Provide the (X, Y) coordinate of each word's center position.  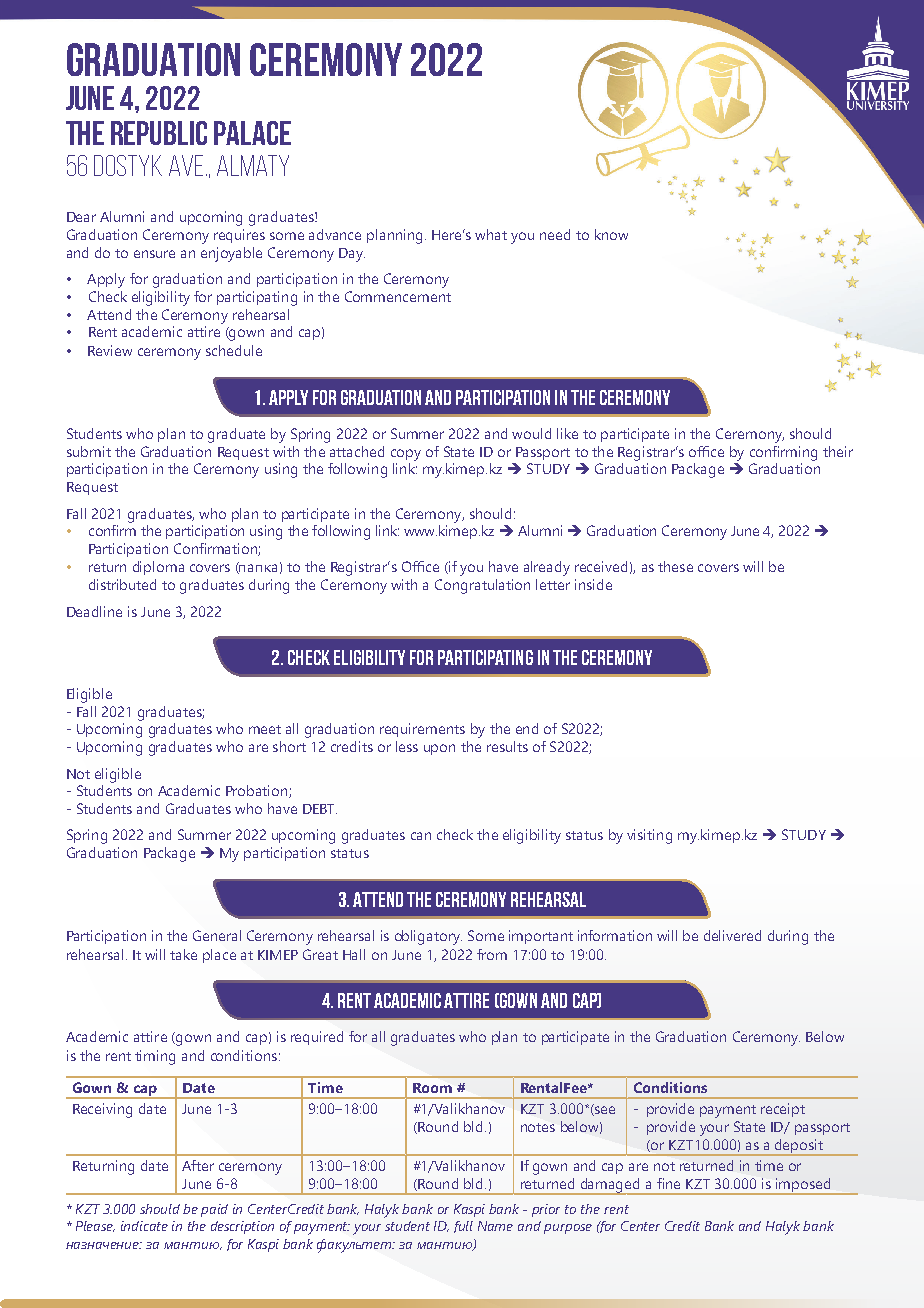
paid (214, 1210)
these (675, 566)
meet (265, 729)
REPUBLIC (159, 133)
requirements (422, 730)
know (611, 234)
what (491, 234)
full (463, 1227)
